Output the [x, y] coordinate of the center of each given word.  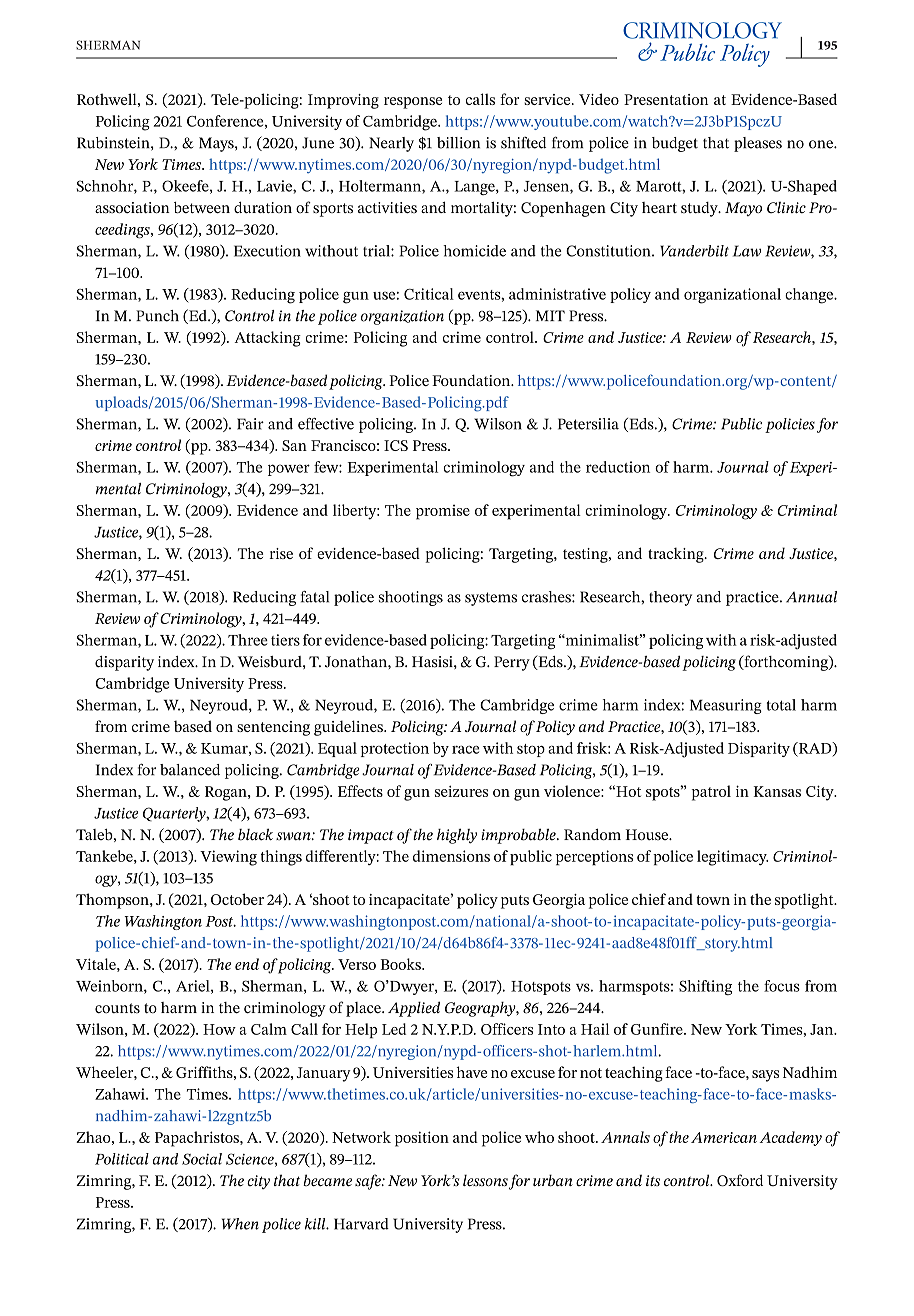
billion [458, 143]
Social [202, 1159]
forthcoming [786, 663]
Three [248, 640]
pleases [758, 144]
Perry [512, 663]
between [202, 207]
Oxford [740, 1180]
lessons [485, 1180]
